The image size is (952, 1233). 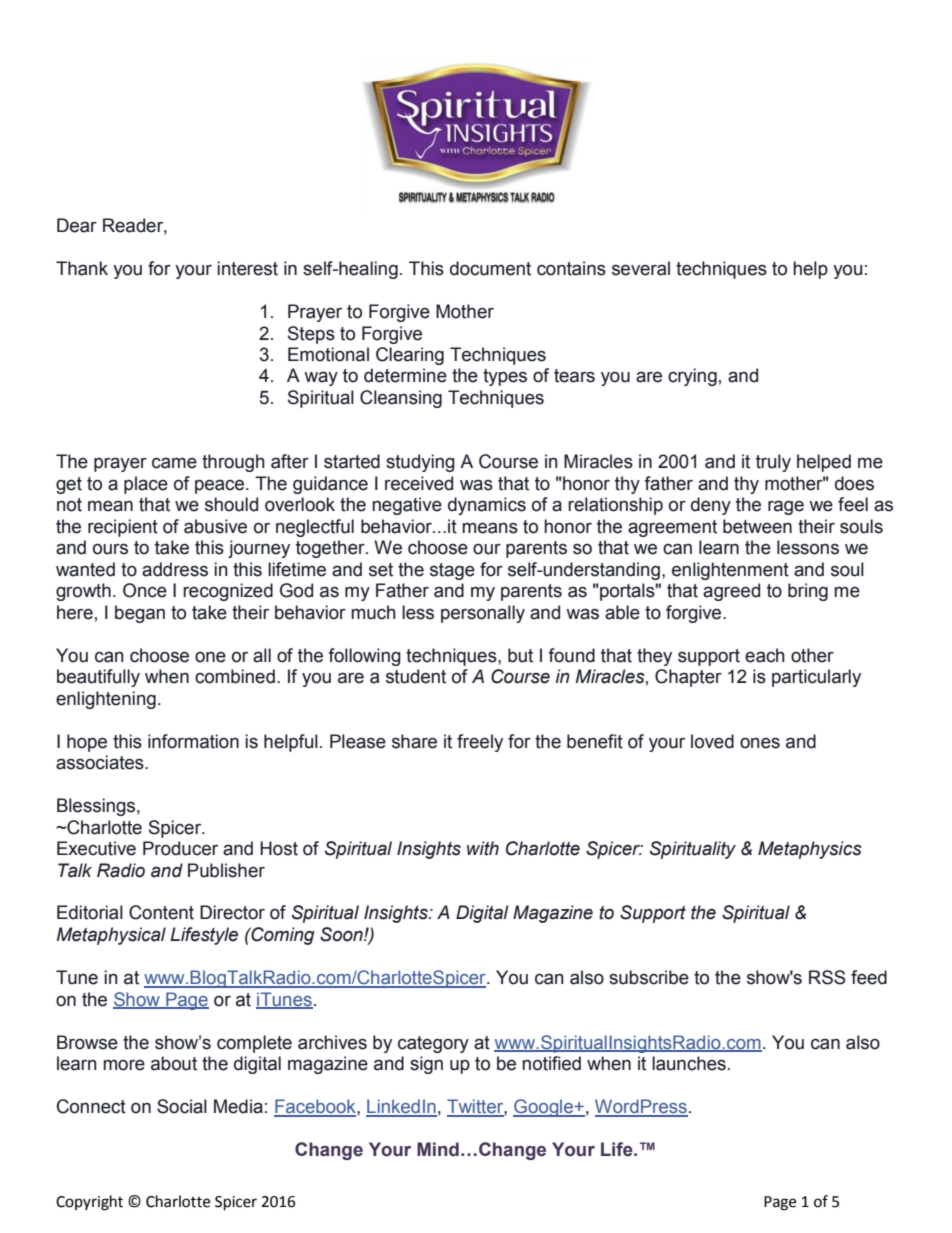 What do you see at coordinates (480, 743) in the screenshot?
I see `freely` at bounding box center [480, 743].
